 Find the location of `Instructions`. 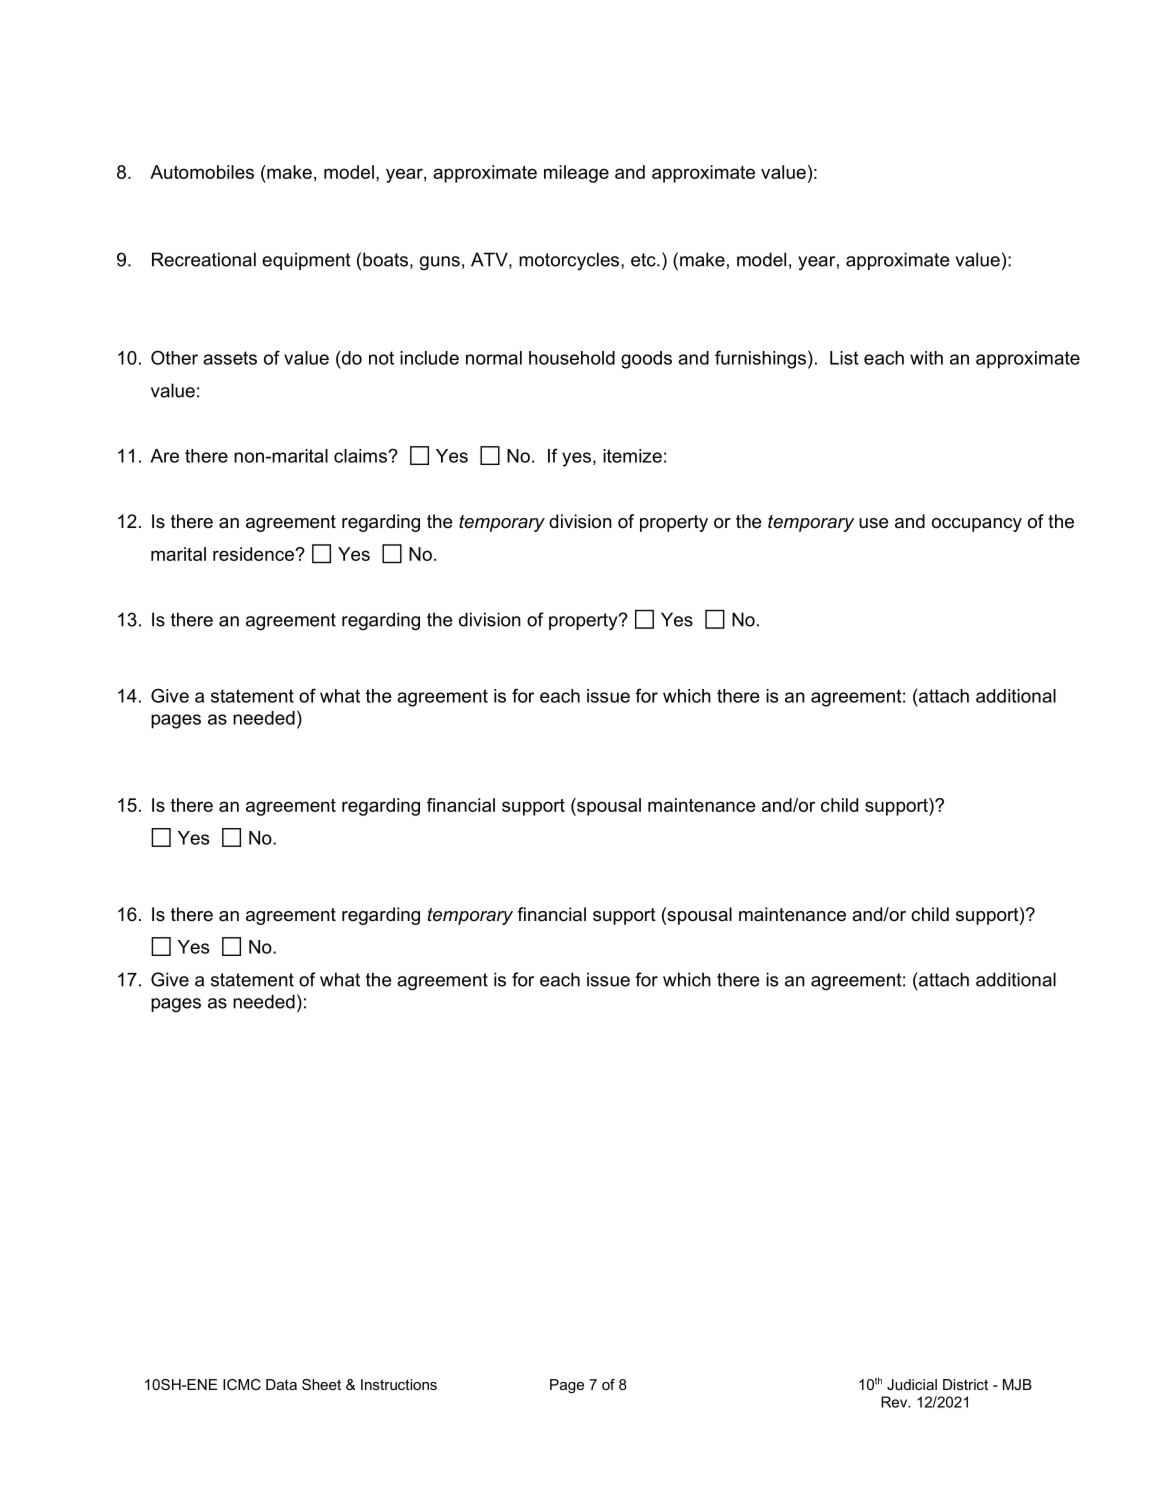

Instructions is located at coordinates (399, 1384).
